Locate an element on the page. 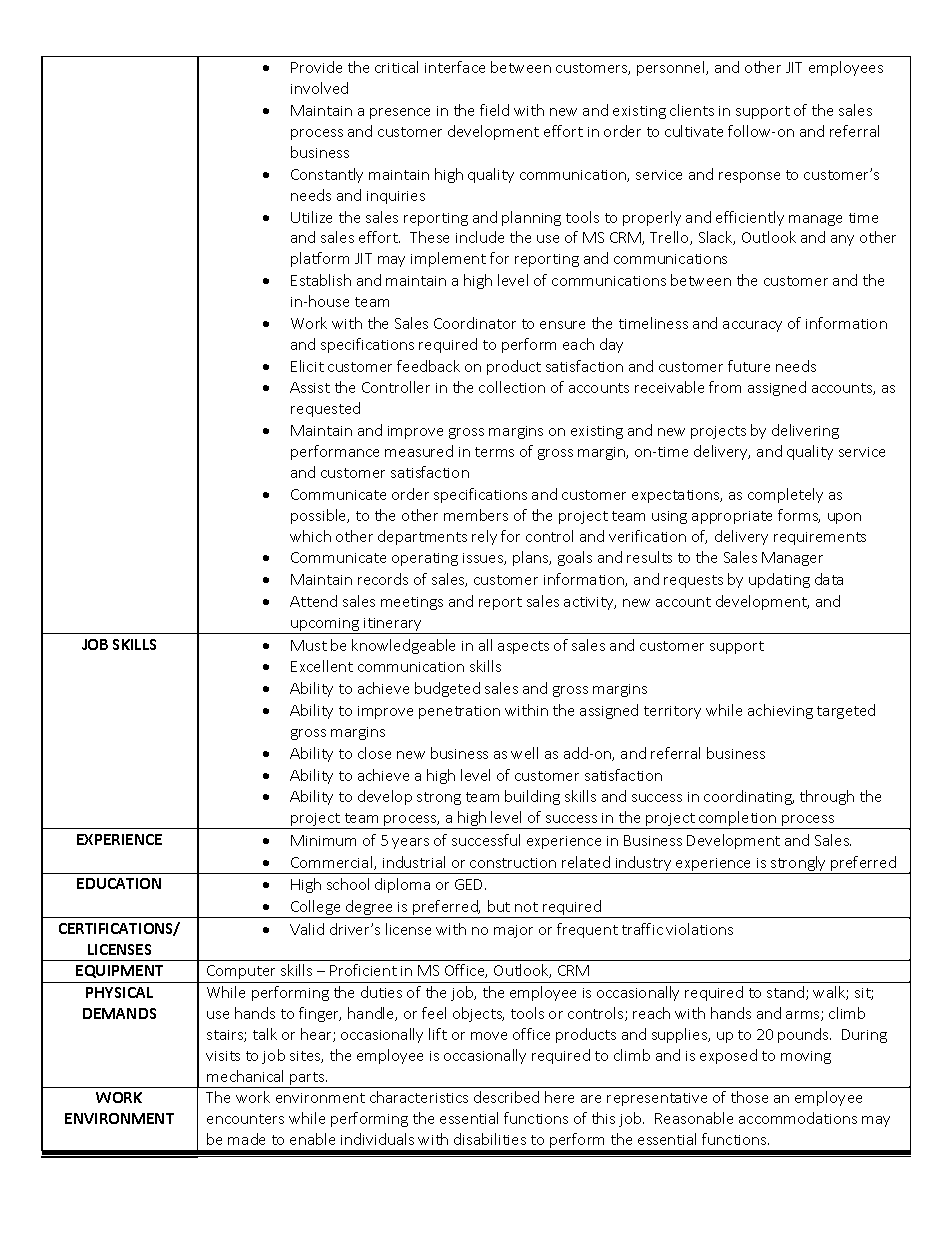 The width and height of the image is (952, 1233). Assist is located at coordinates (310, 387).
